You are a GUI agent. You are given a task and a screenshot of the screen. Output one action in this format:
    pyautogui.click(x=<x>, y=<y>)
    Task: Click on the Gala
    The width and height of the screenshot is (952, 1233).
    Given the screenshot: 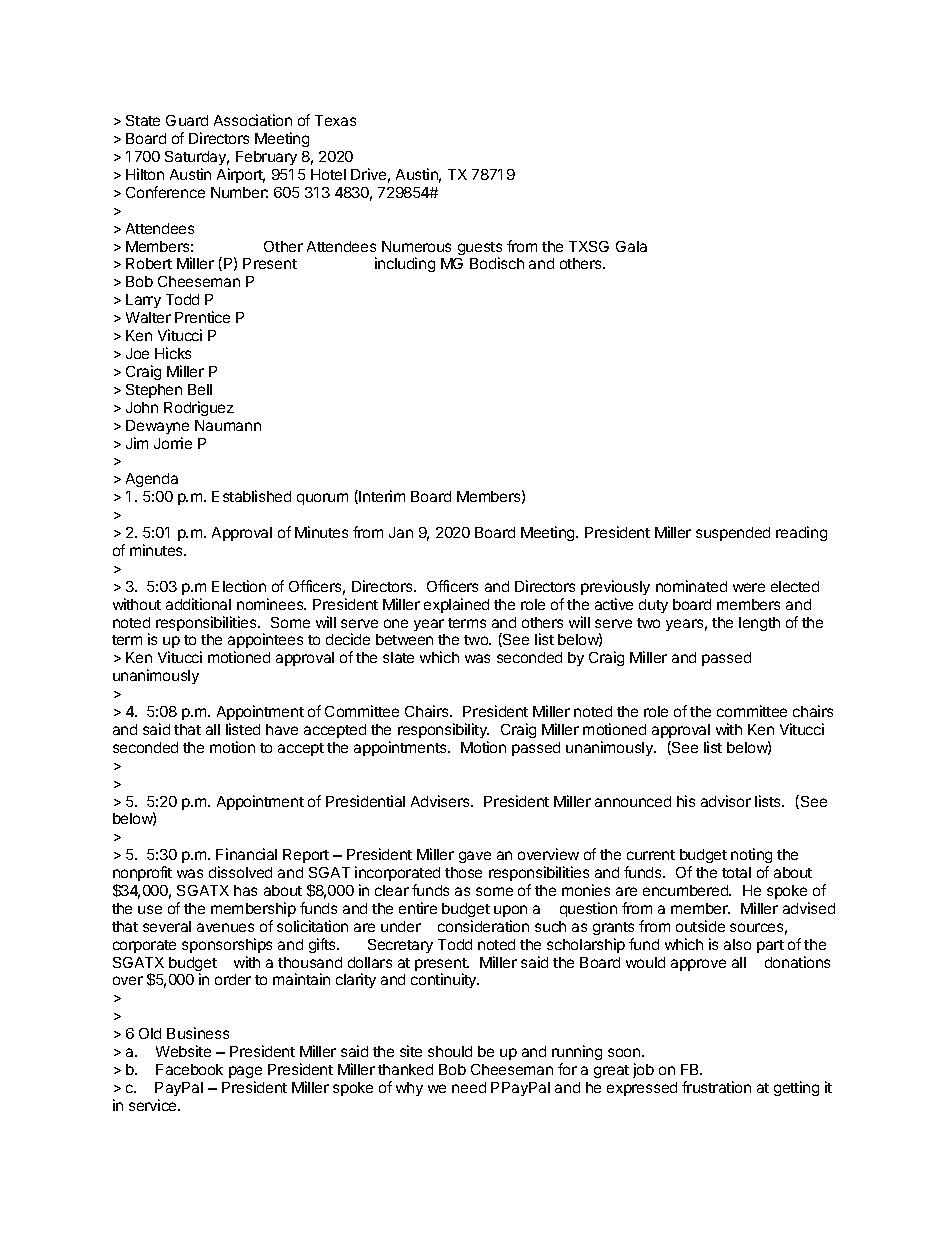 What is the action you would take?
    pyautogui.click(x=631, y=246)
